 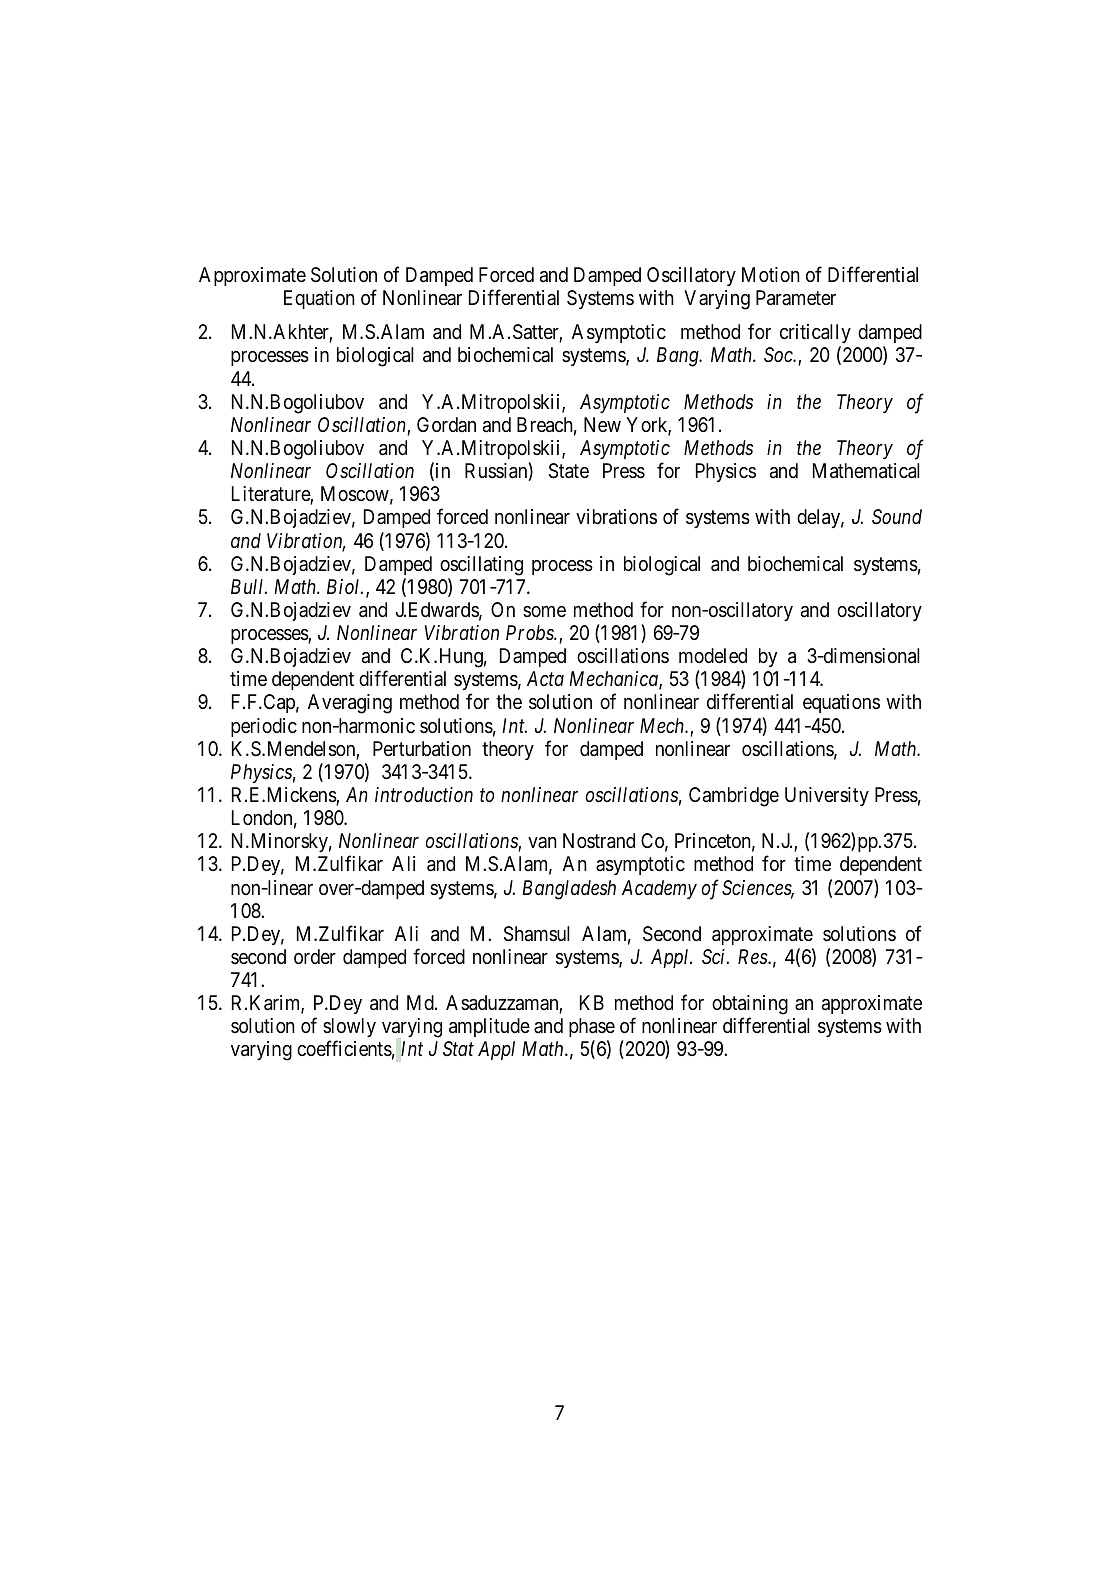 What do you see at coordinates (592, 1029) in the page?
I see `phase` at bounding box center [592, 1029].
